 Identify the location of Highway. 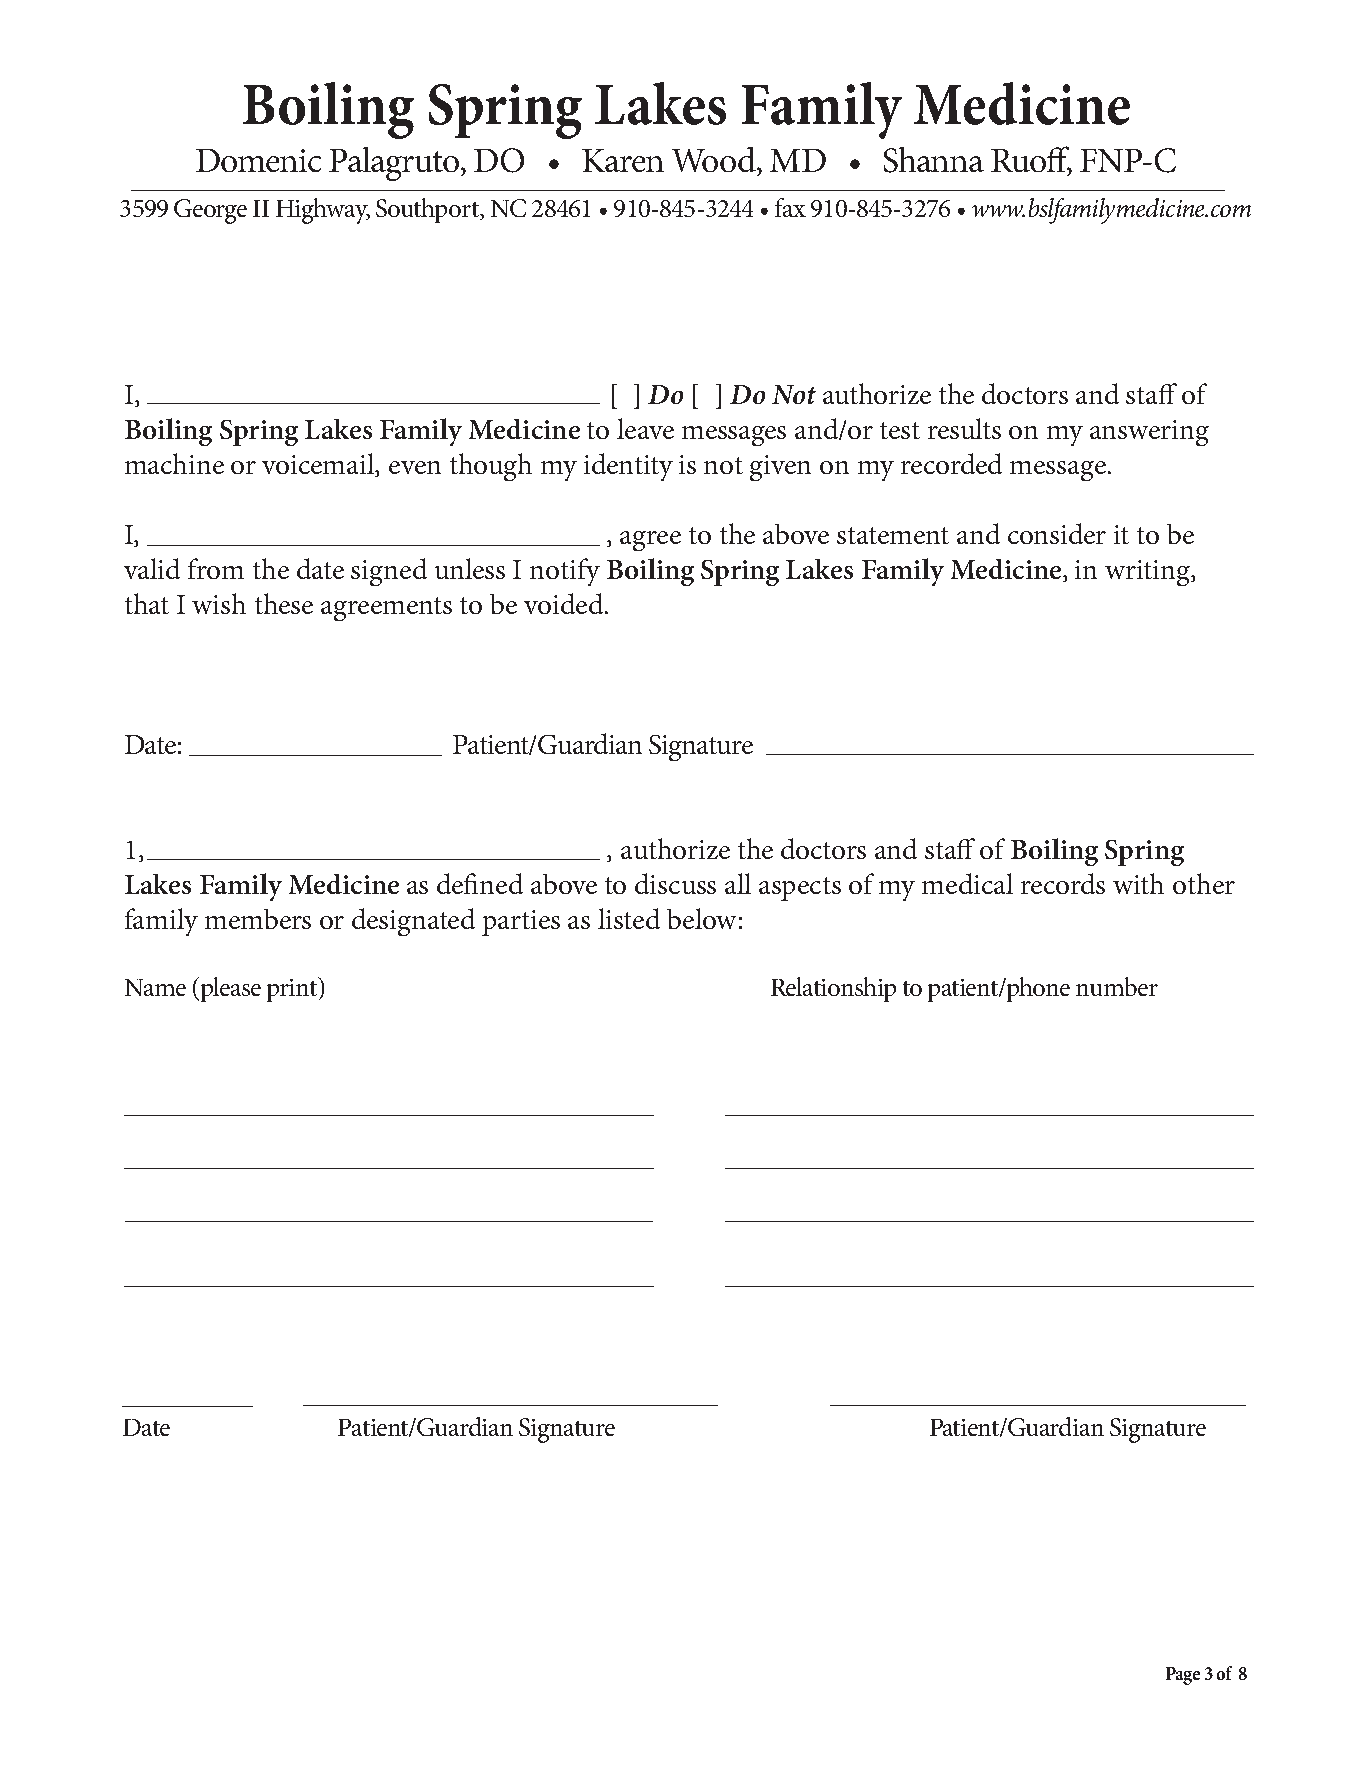
(323, 211).
